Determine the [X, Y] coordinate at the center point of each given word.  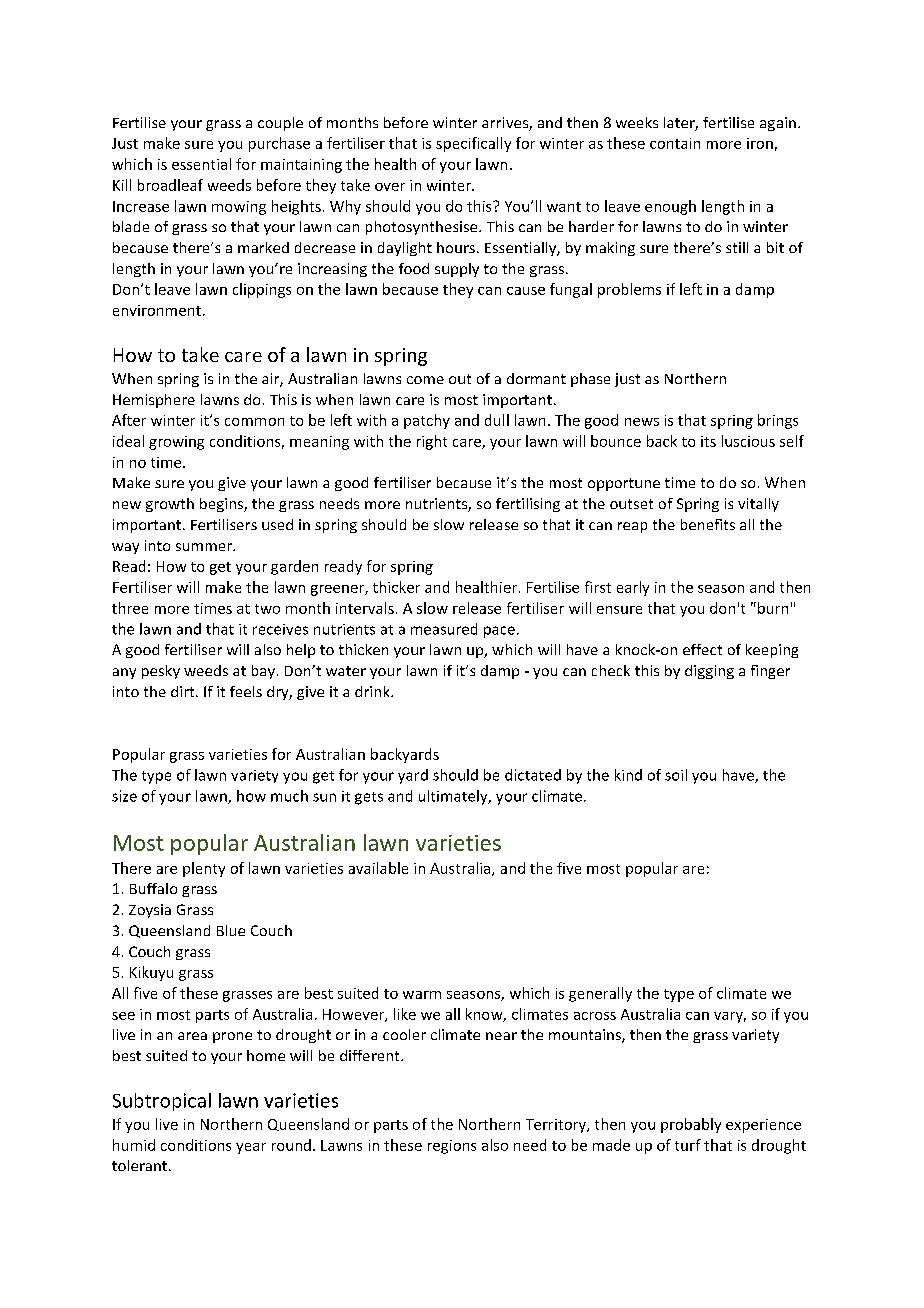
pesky [161, 672]
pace [499, 632]
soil [676, 775]
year [251, 1148]
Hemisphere [154, 401]
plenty [204, 869]
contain [675, 143]
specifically [473, 144]
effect [702, 649]
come [425, 380]
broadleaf [170, 185]
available [378, 868]
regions [452, 1147]
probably [691, 1125]
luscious [748, 441]
